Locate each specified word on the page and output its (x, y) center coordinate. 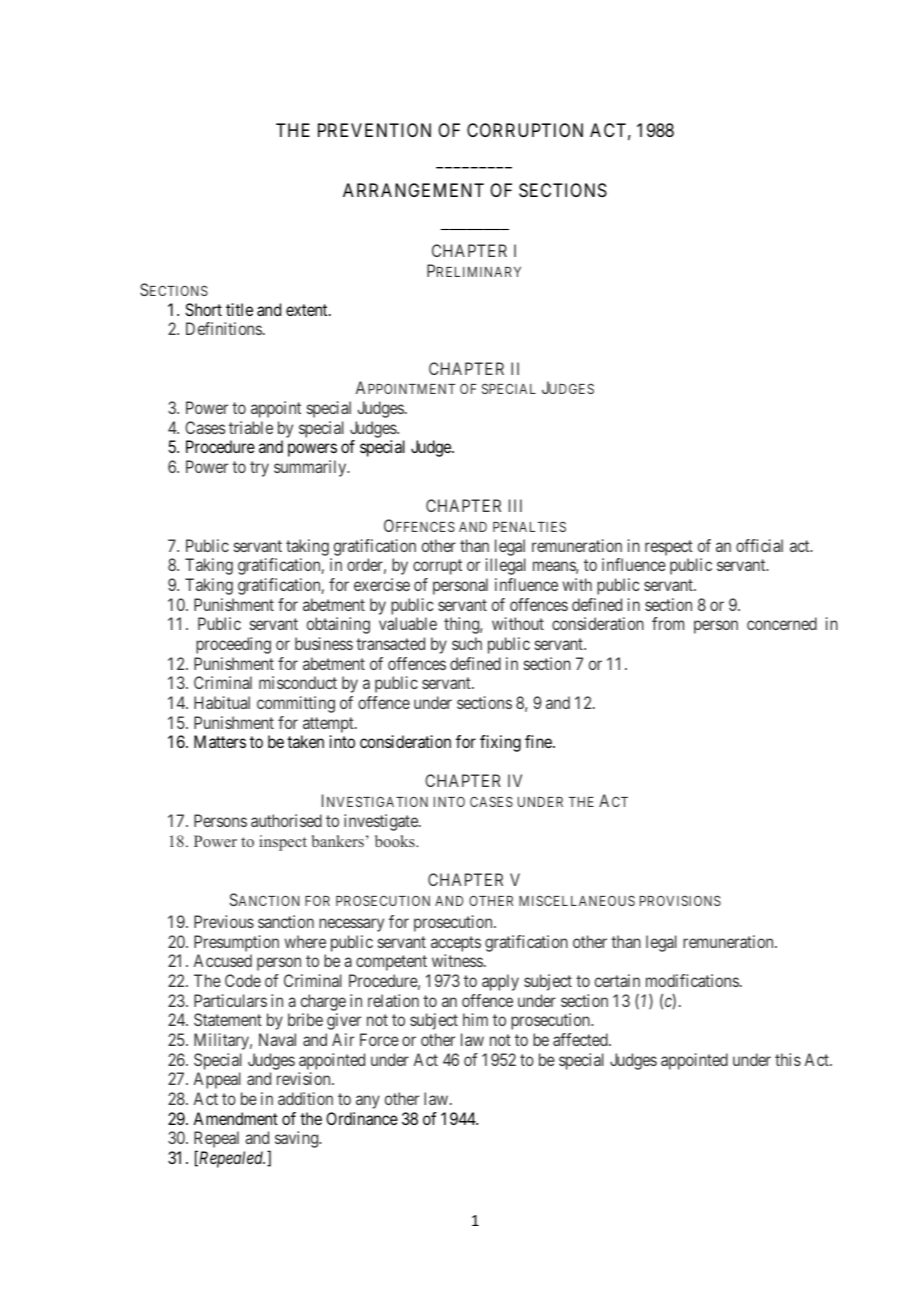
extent (308, 310)
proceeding (233, 645)
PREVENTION (374, 130)
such (467, 643)
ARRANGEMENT (413, 190)
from (668, 623)
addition (305, 1098)
